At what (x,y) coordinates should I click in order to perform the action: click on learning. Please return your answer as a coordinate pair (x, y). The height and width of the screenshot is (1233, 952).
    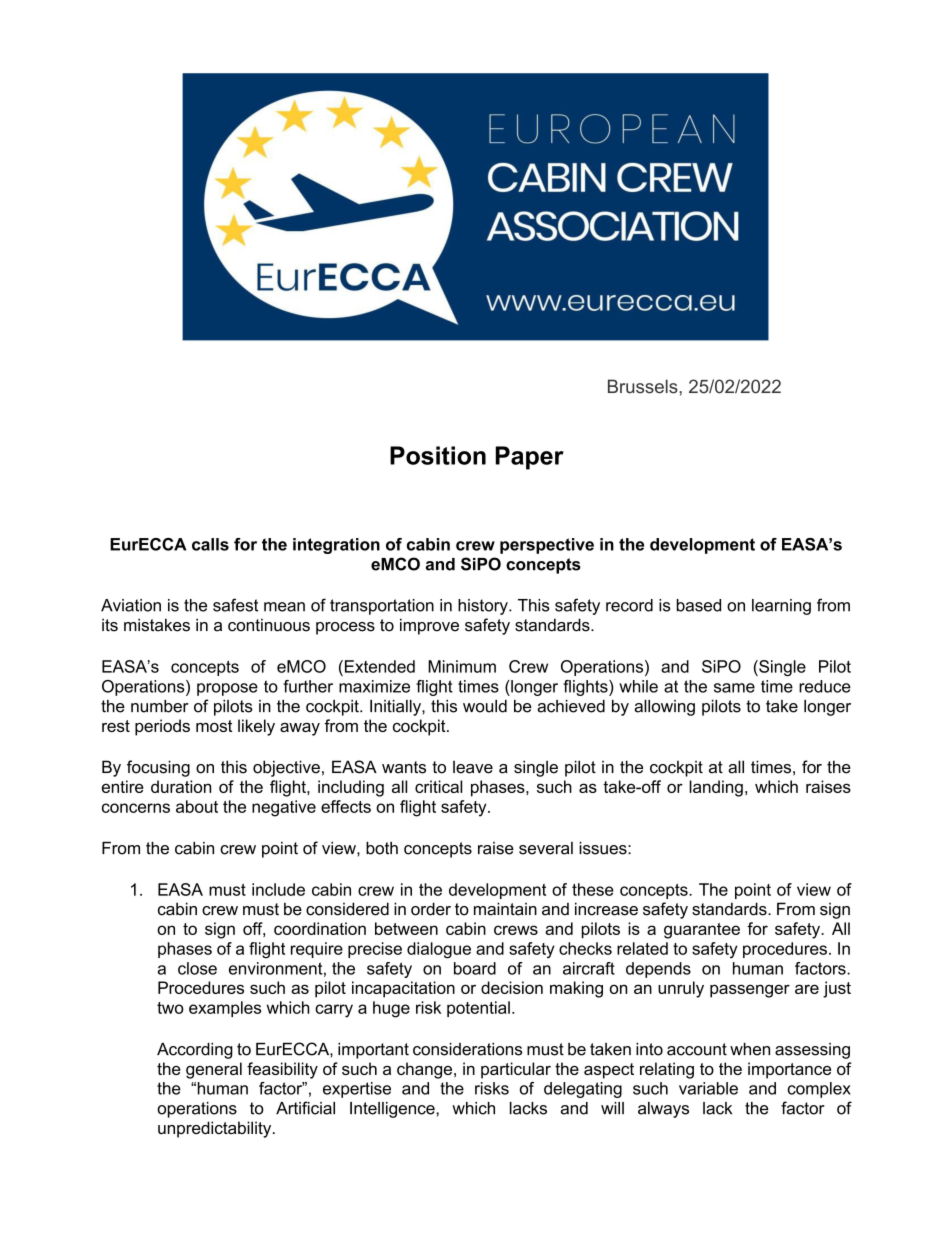
    Looking at the image, I should click on (781, 607).
